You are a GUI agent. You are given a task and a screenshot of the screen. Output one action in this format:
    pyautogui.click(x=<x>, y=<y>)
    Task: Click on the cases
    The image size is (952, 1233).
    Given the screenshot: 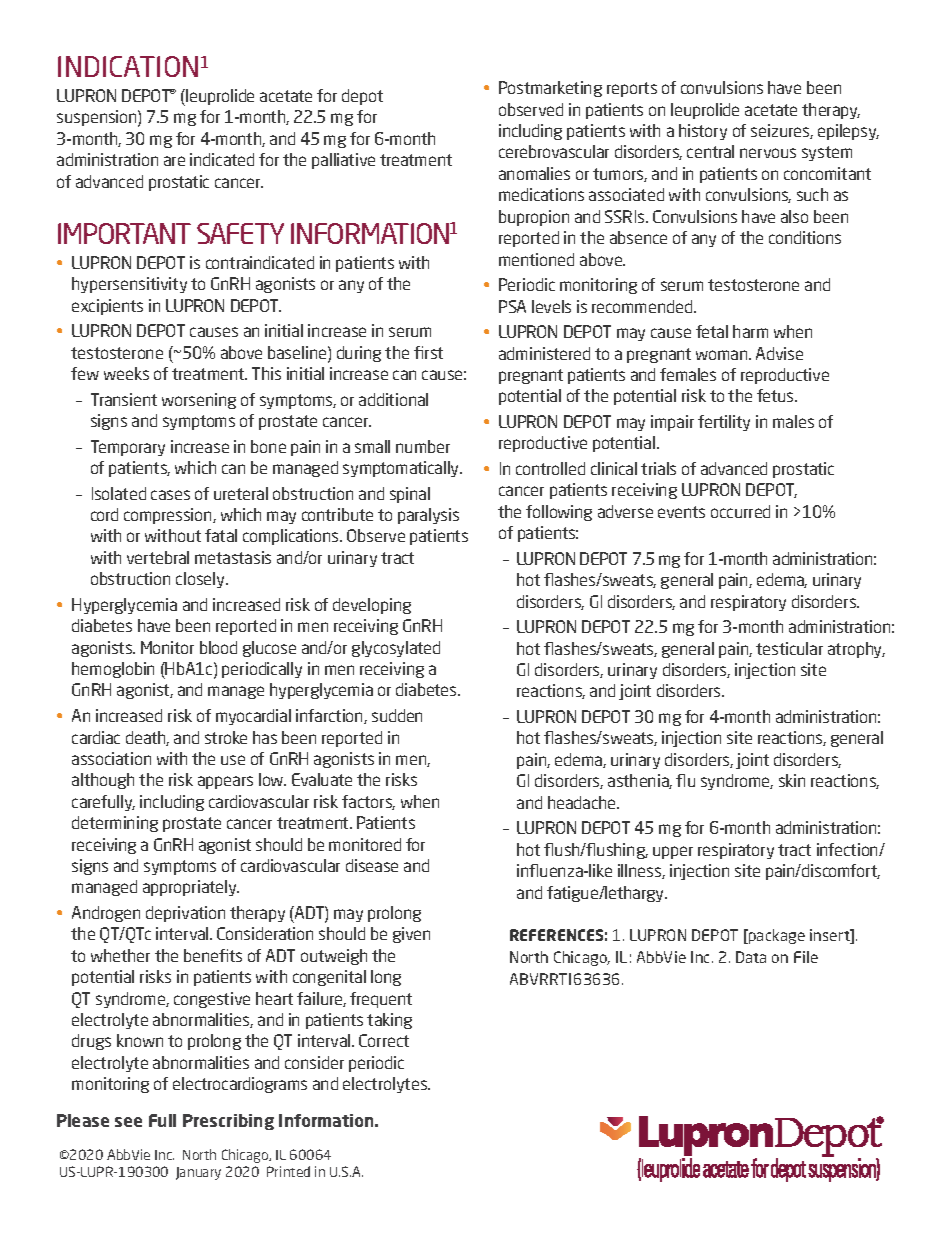 What is the action you would take?
    pyautogui.click(x=170, y=495)
